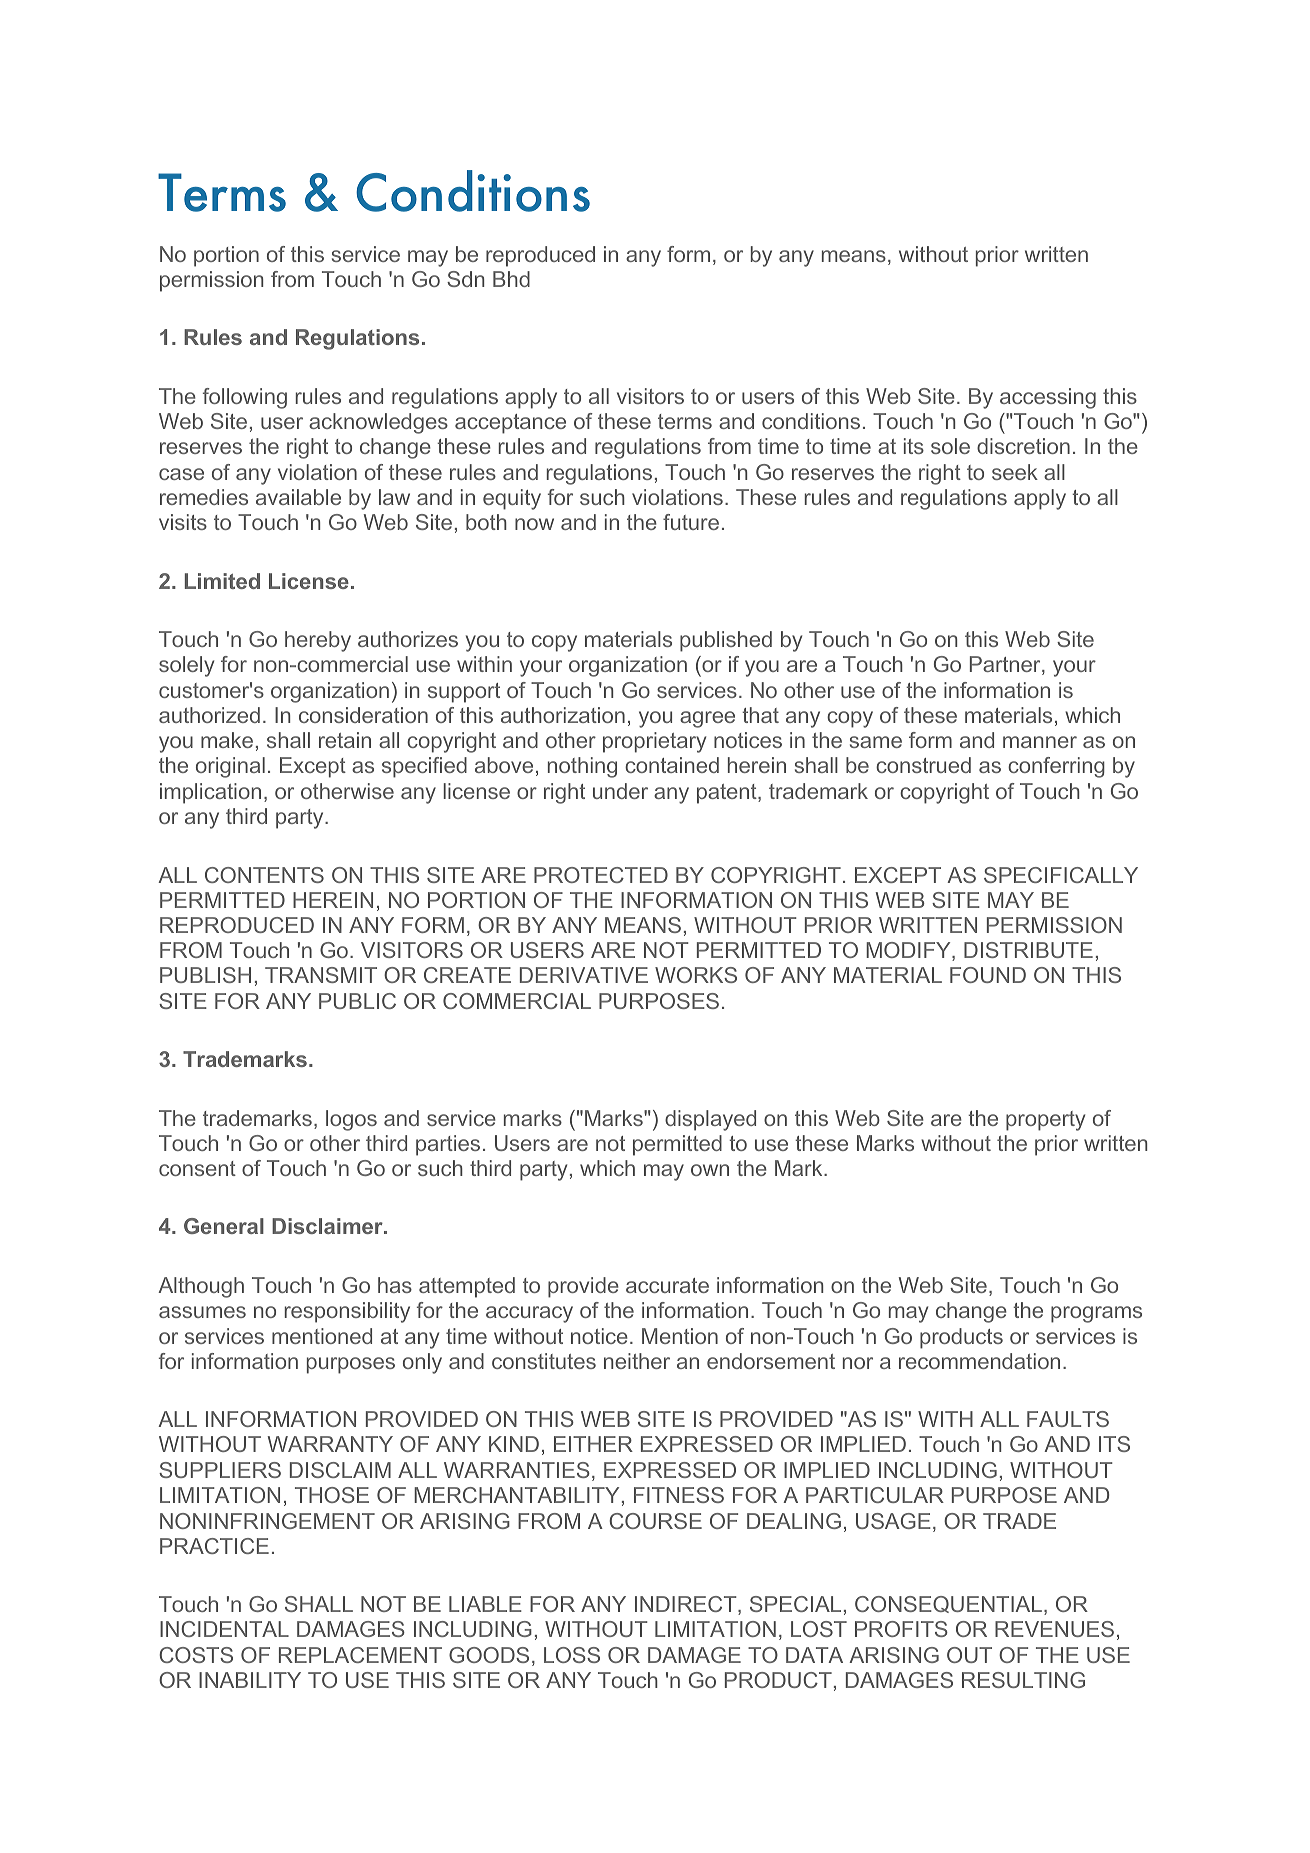 Image resolution: width=1310 pixels, height=1853 pixels. I want to click on accessing, so click(1048, 398).
